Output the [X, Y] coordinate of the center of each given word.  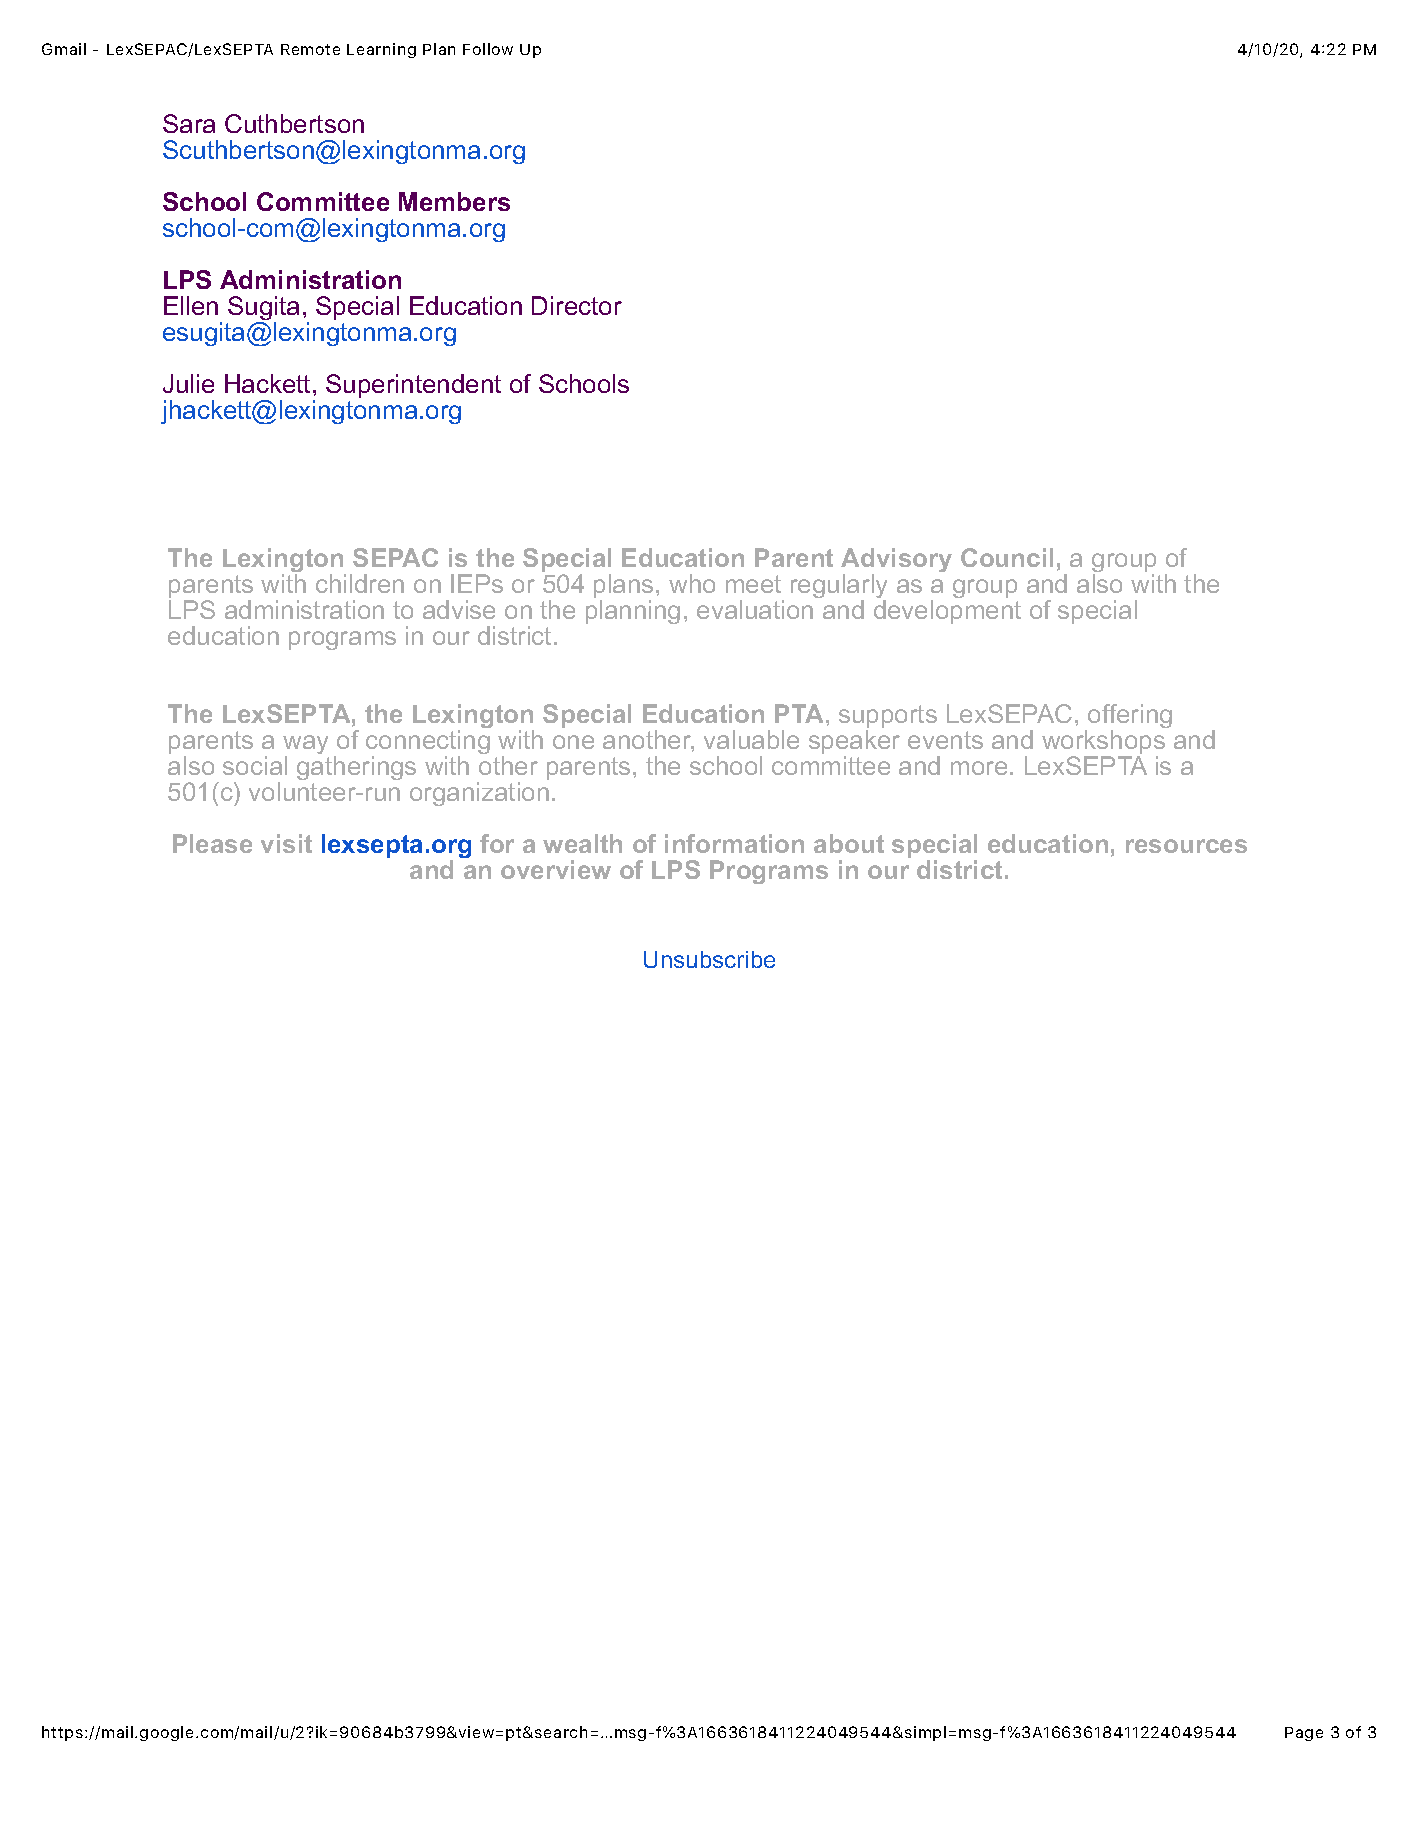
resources [1186, 846]
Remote [310, 49]
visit [286, 843]
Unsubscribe [709, 959]
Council [1007, 557]
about [849, 843]
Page [1304, 1734]
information [734, 843]
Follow [488, 49]
